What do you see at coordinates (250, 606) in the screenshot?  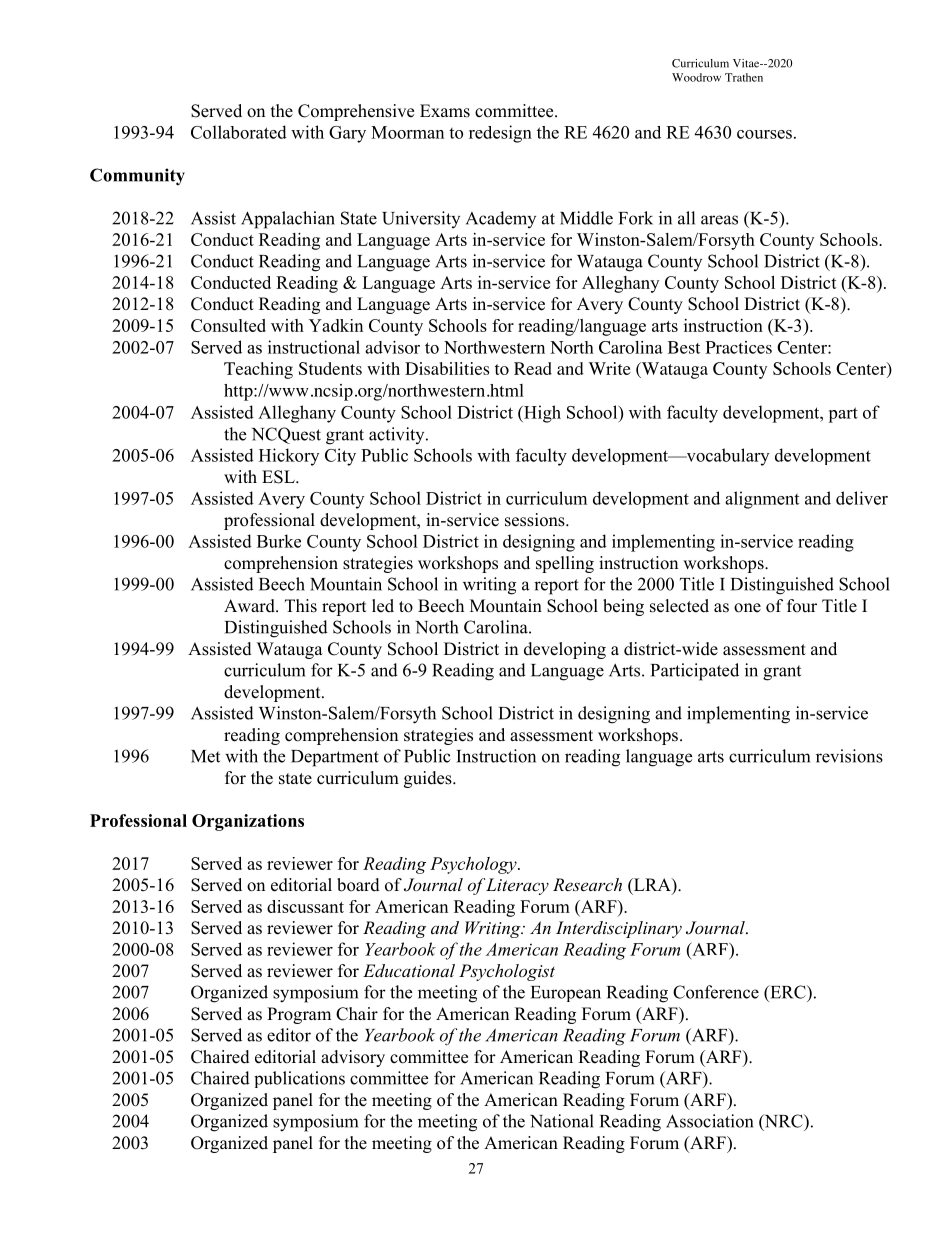 I see `Award` at bounding box center [250, 606].
